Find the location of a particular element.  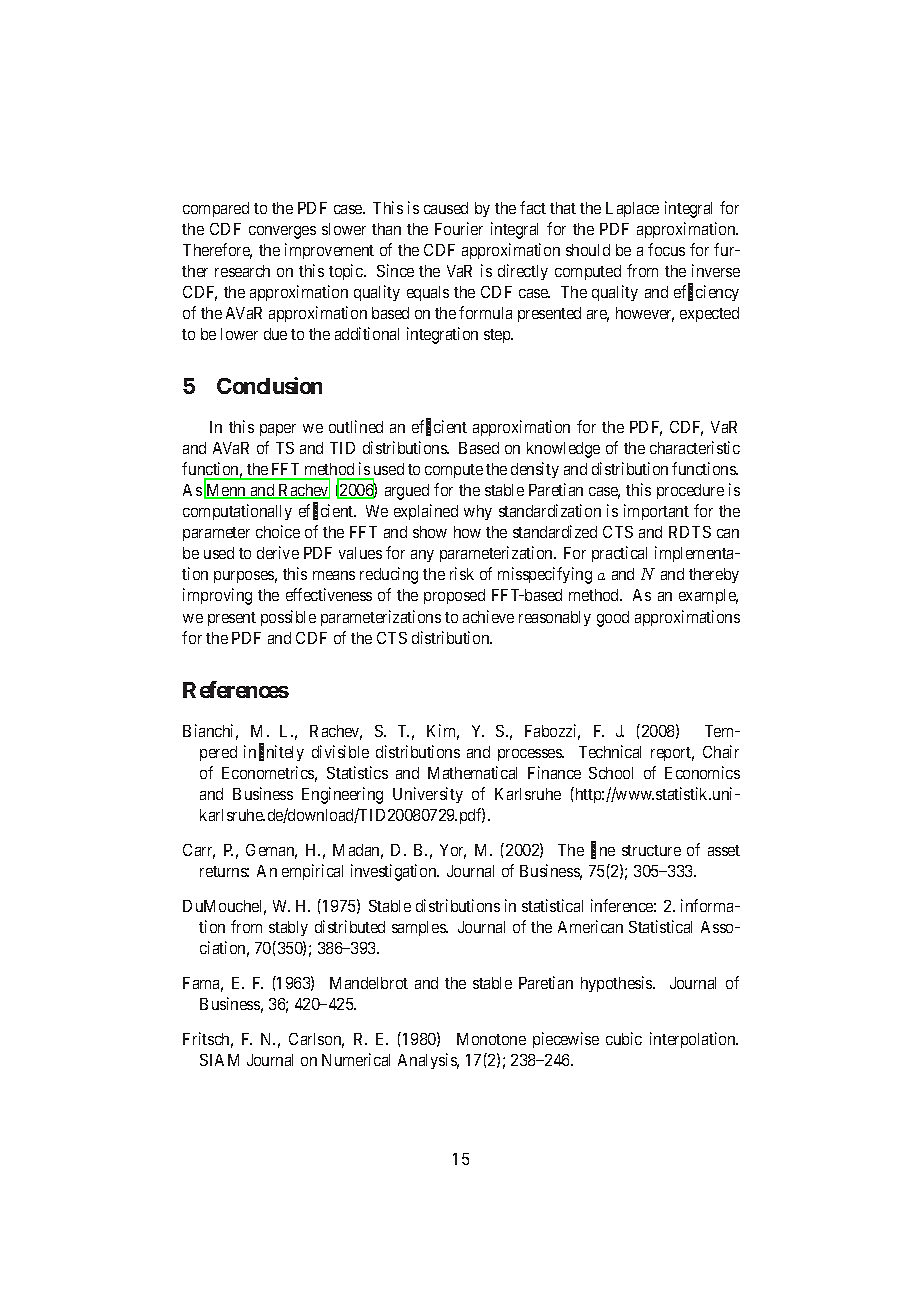

good is located at coordinates (613, 619).
